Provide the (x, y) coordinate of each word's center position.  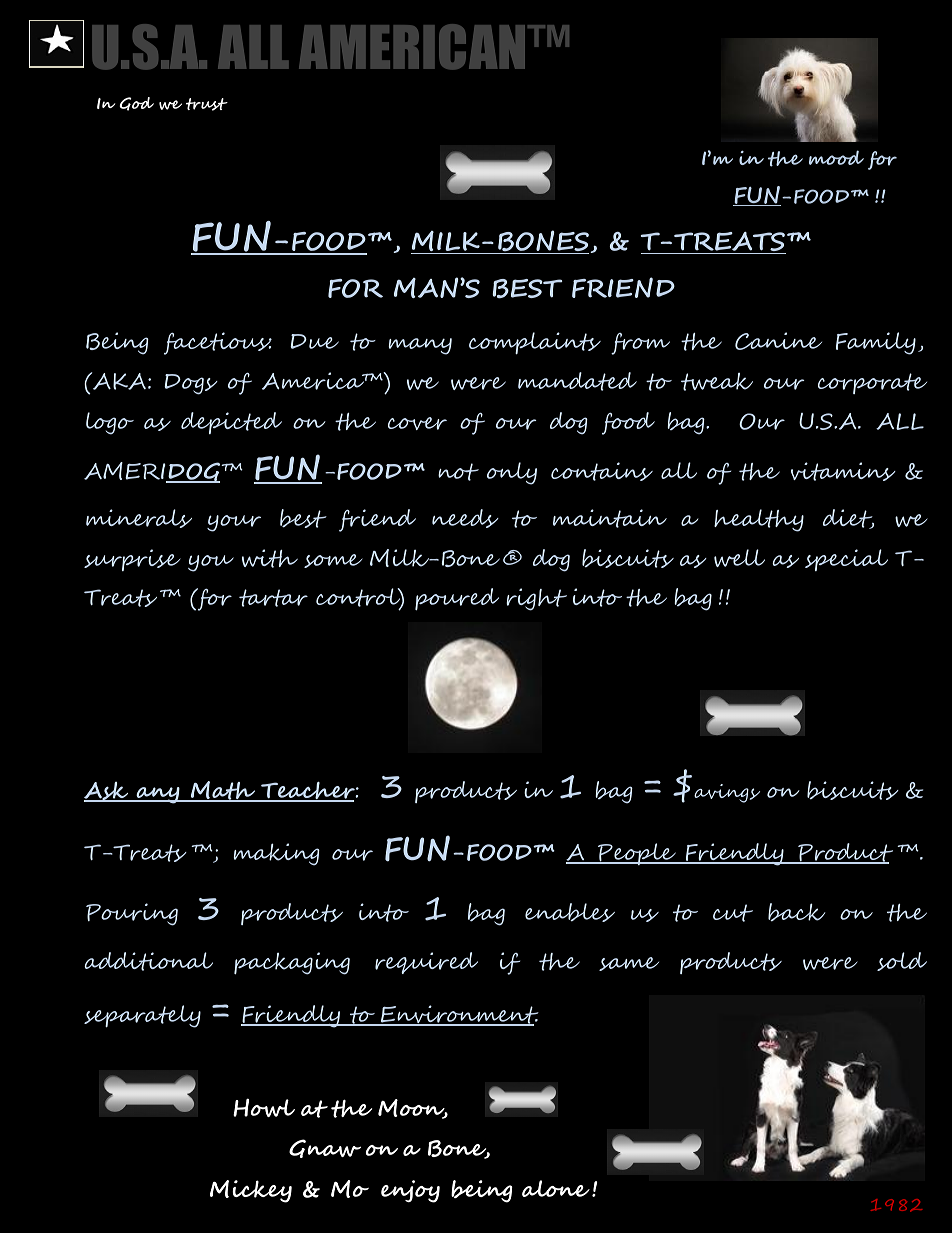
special (846, 560)
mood (836, 157)
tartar (273, 598)
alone (556, 1188)
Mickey (251, 1191)
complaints (535, 343)
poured (457, 599)
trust (207, 104)
